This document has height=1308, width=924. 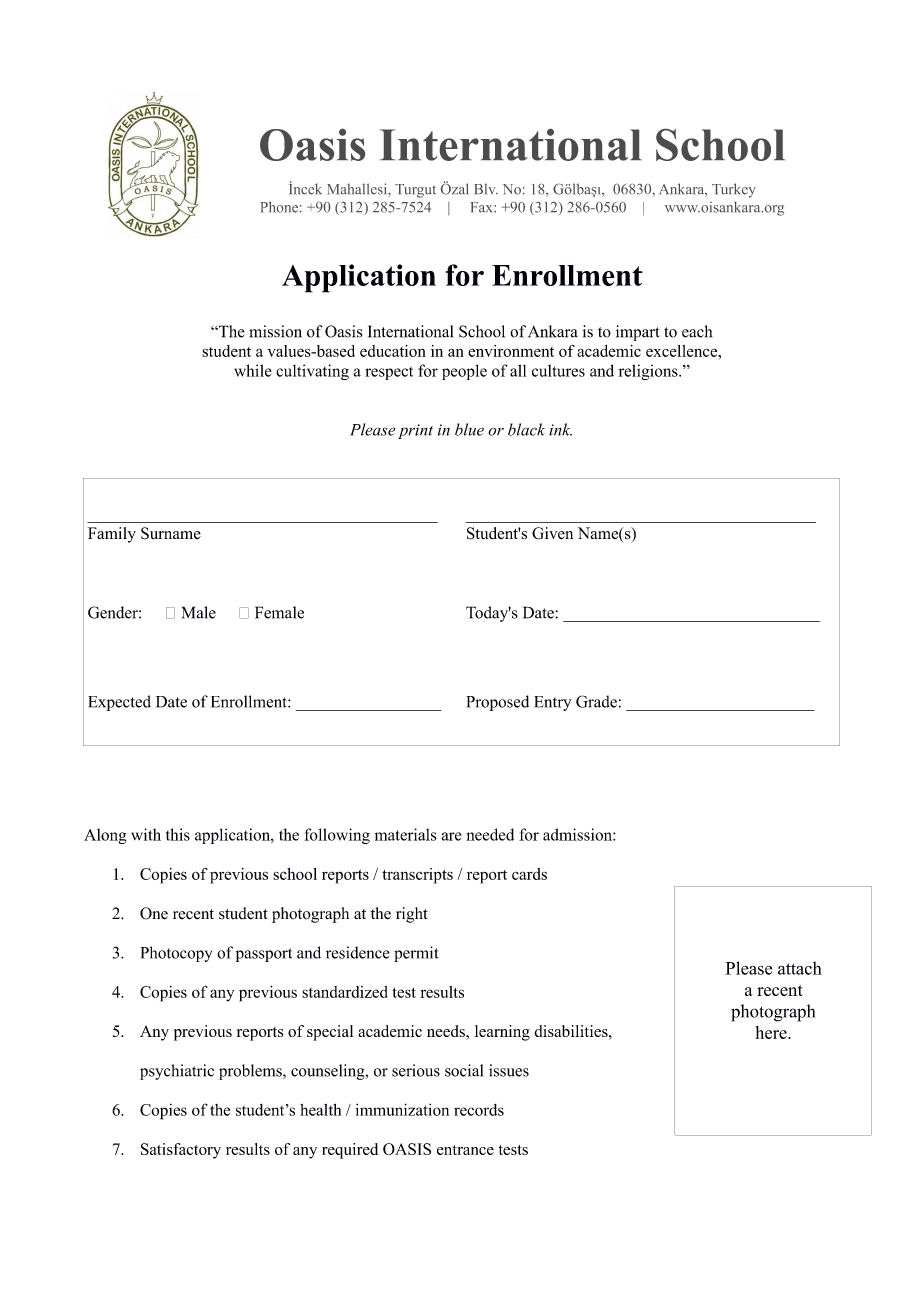 What do you see at coordinates (312, 372) in the document?
I see `cultivating` at bounding box center [312, 372].
